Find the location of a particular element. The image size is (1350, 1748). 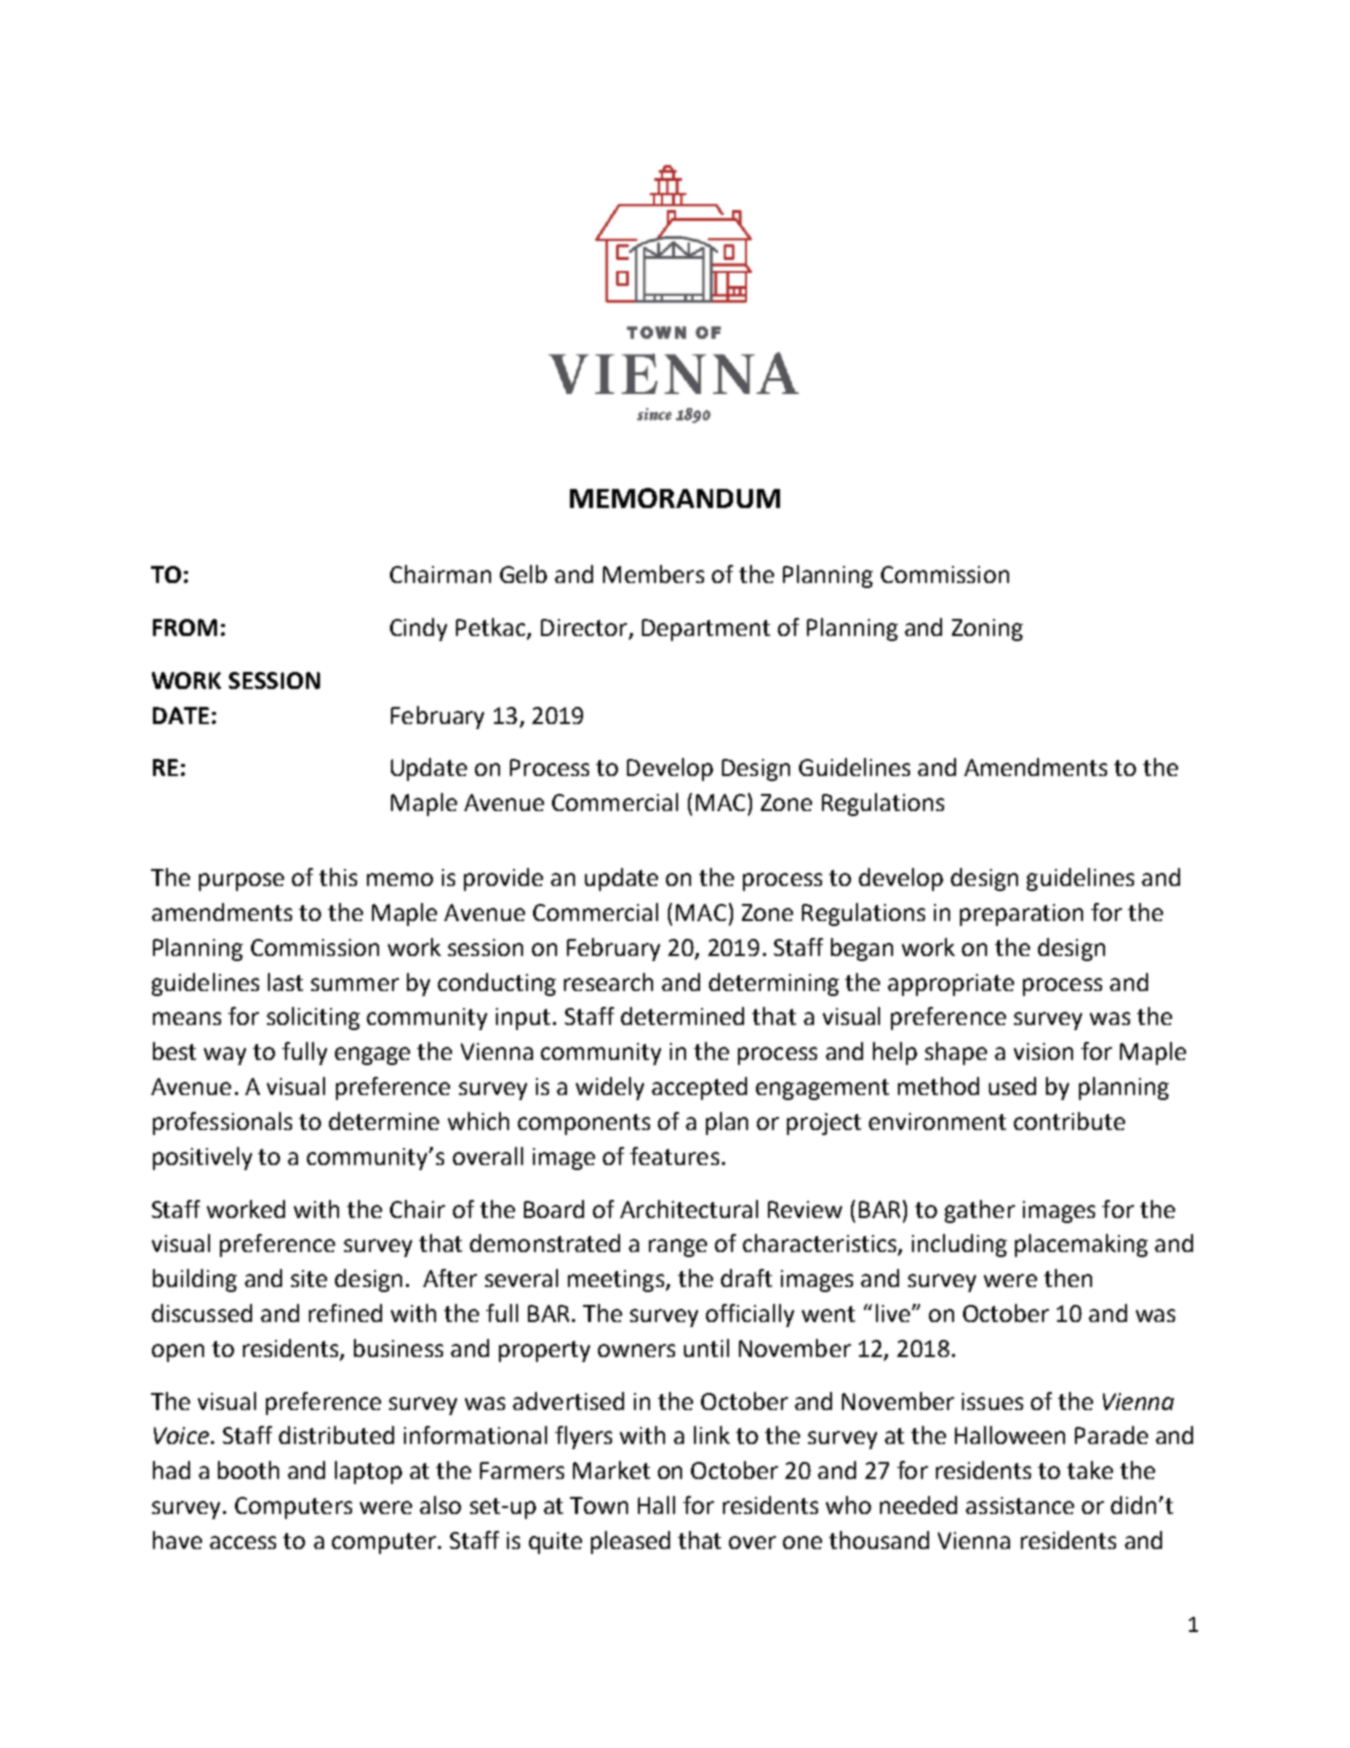

gather is located at coordinates (980, 1211).
